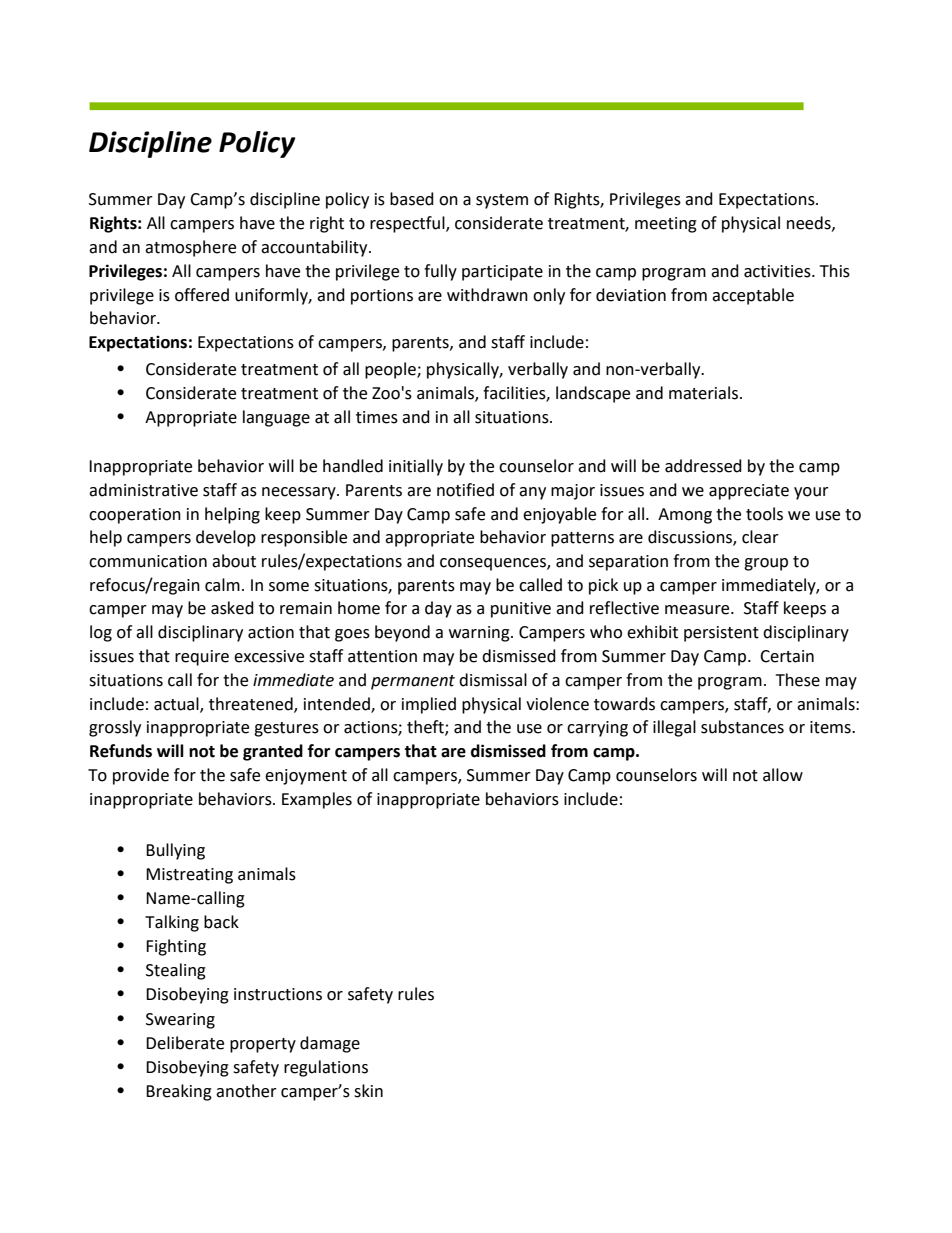  What do you see at coordinates (764, 514) in the page?
I see `tools` at bounding box center [764, 514].
